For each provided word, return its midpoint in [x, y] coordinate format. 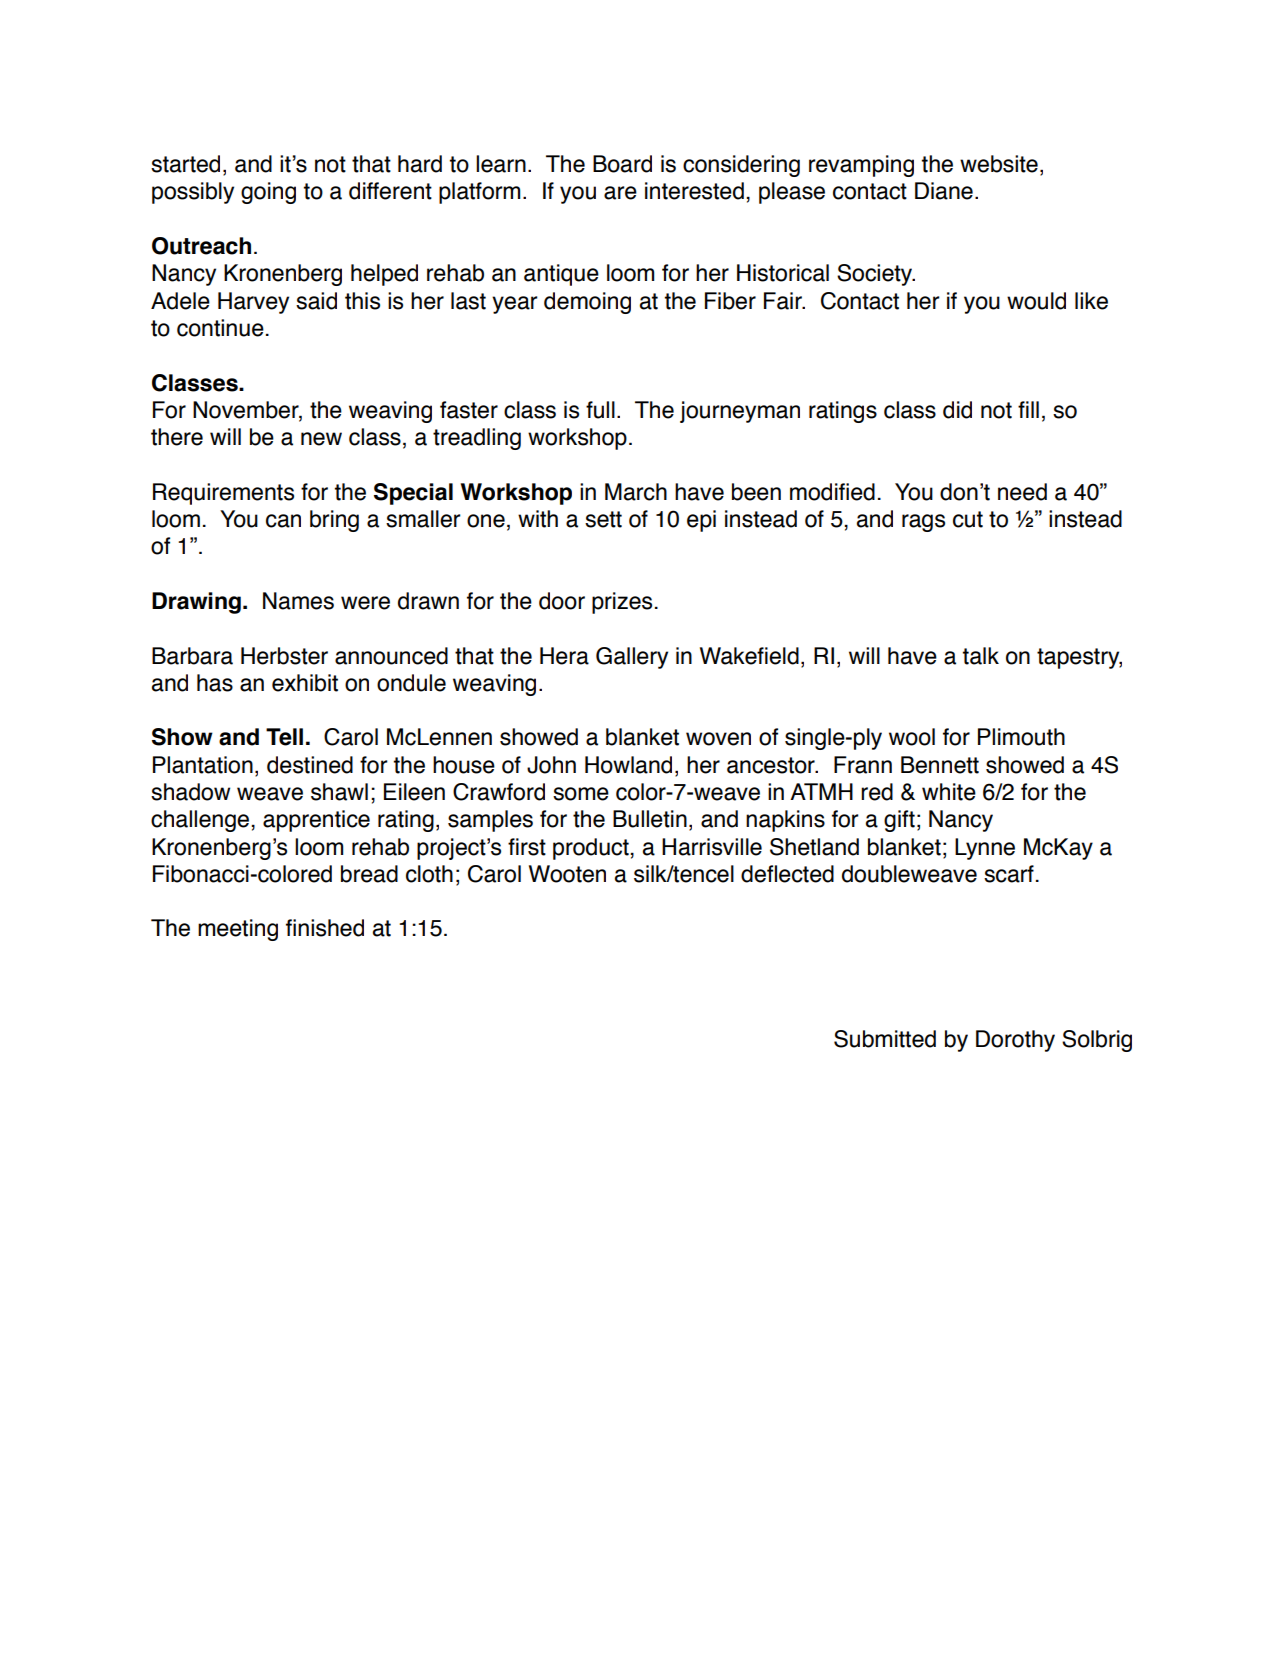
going [268, 193]
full [600, 410]
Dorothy [1015, 1041]
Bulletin [650, 819]
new [321, 439]
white [949, 792]
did [957, 410]
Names [298, 601]
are [620, 193]
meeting [238, 930]
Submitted [885, 1039]
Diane [944, 191]
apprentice [316, 821]
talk [981, 656]
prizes [622, 603]
